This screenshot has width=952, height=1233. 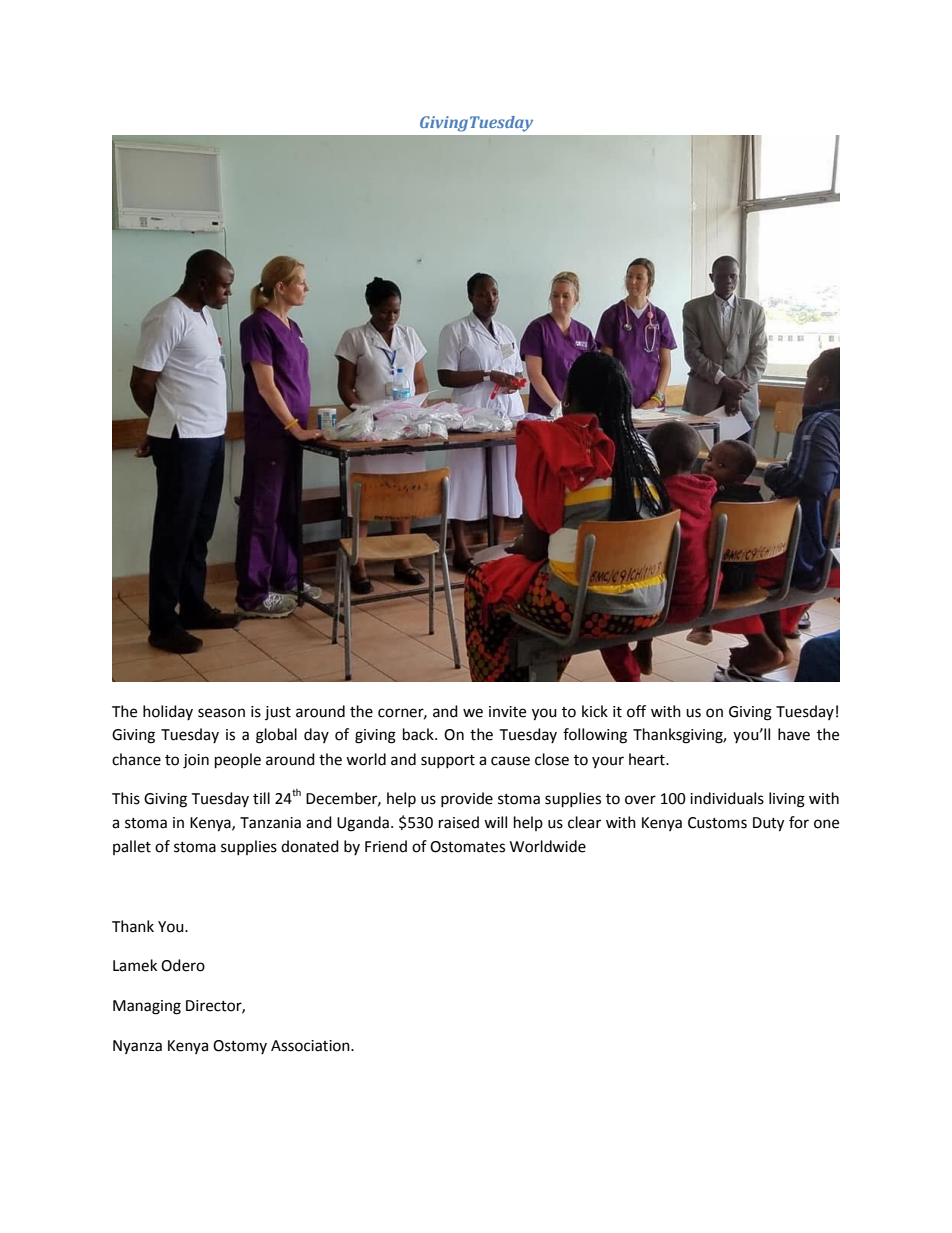 What do you see at coordinates (386, 846) in the screenshot?
I see `Friend` at bounding box center [386, 846].
